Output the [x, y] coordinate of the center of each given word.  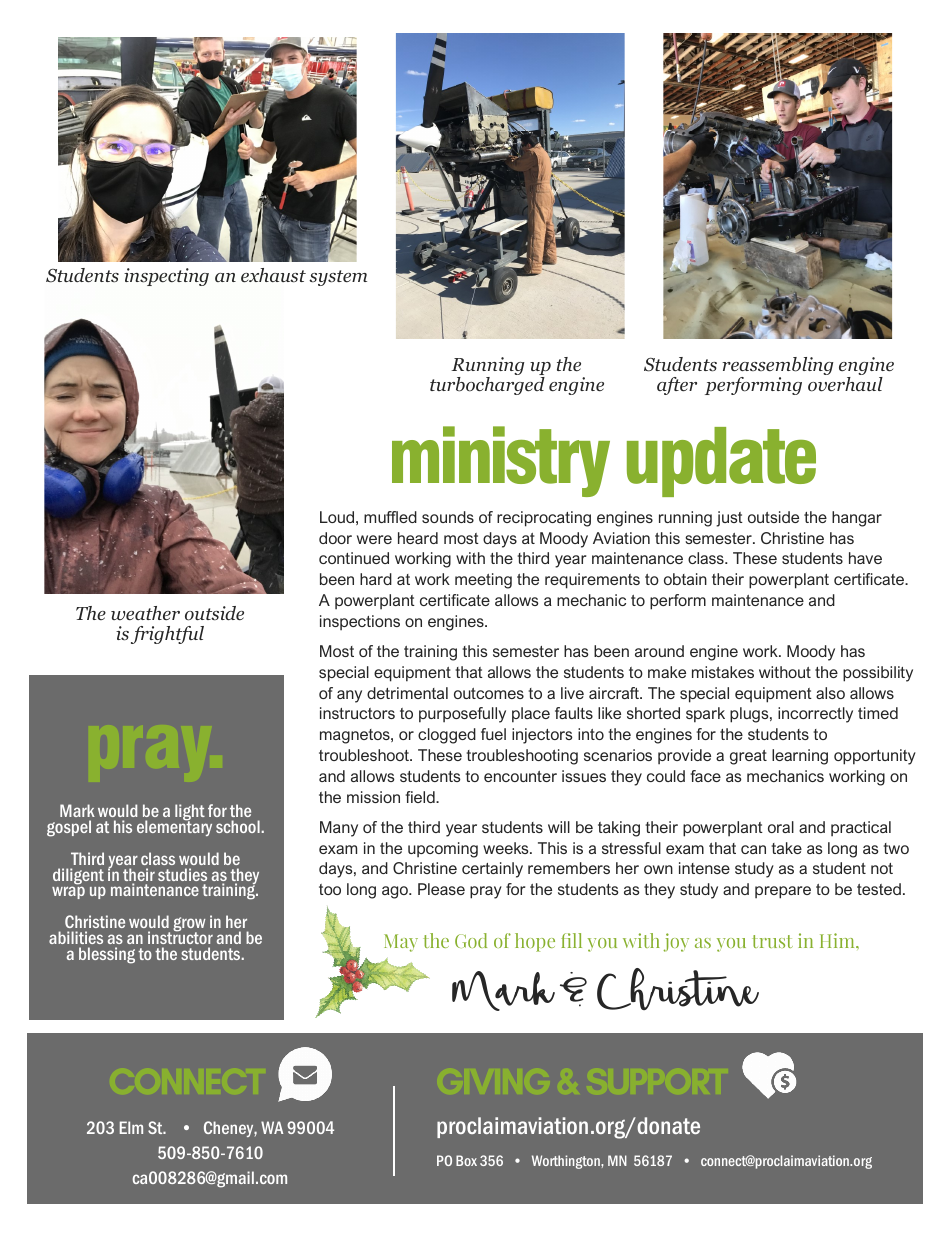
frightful [167, 635]
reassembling [778, 367]
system [338, 278]
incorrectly [815, 715]
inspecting [166, 277]
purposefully [462, 715]
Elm [131, 1127]
